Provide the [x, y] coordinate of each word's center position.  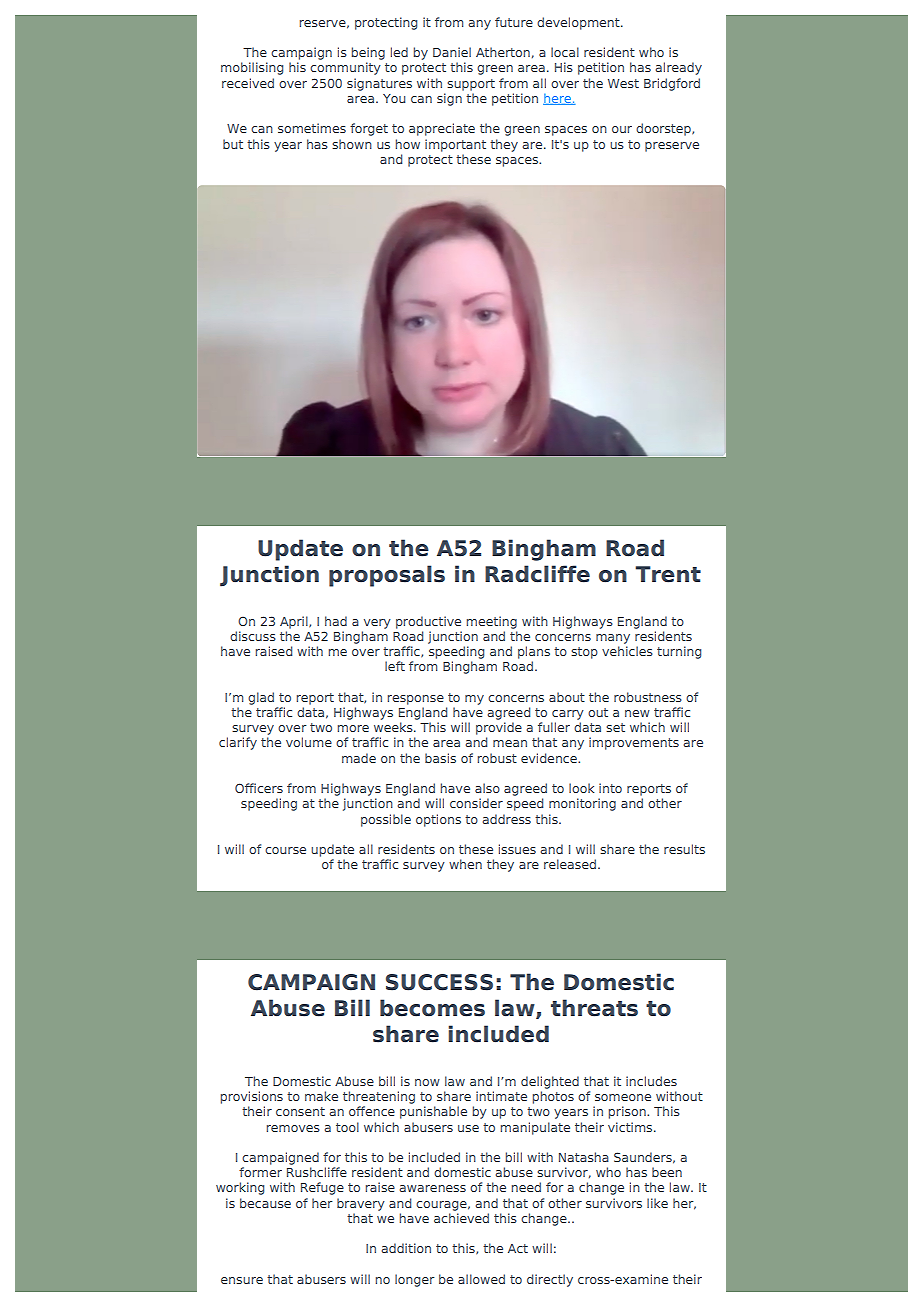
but [233, 144]
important [455, 145]
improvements [634, 743]
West [623, 83]
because [265, 1203]
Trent [668, 574]
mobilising [252, 68]
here [558, 99]
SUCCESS [439, 982]
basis [440, 758]
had [336, 621]
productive [428, 622]
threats [594, 1008]
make [321, 1096]
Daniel [452, 52]
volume [309, 742]
